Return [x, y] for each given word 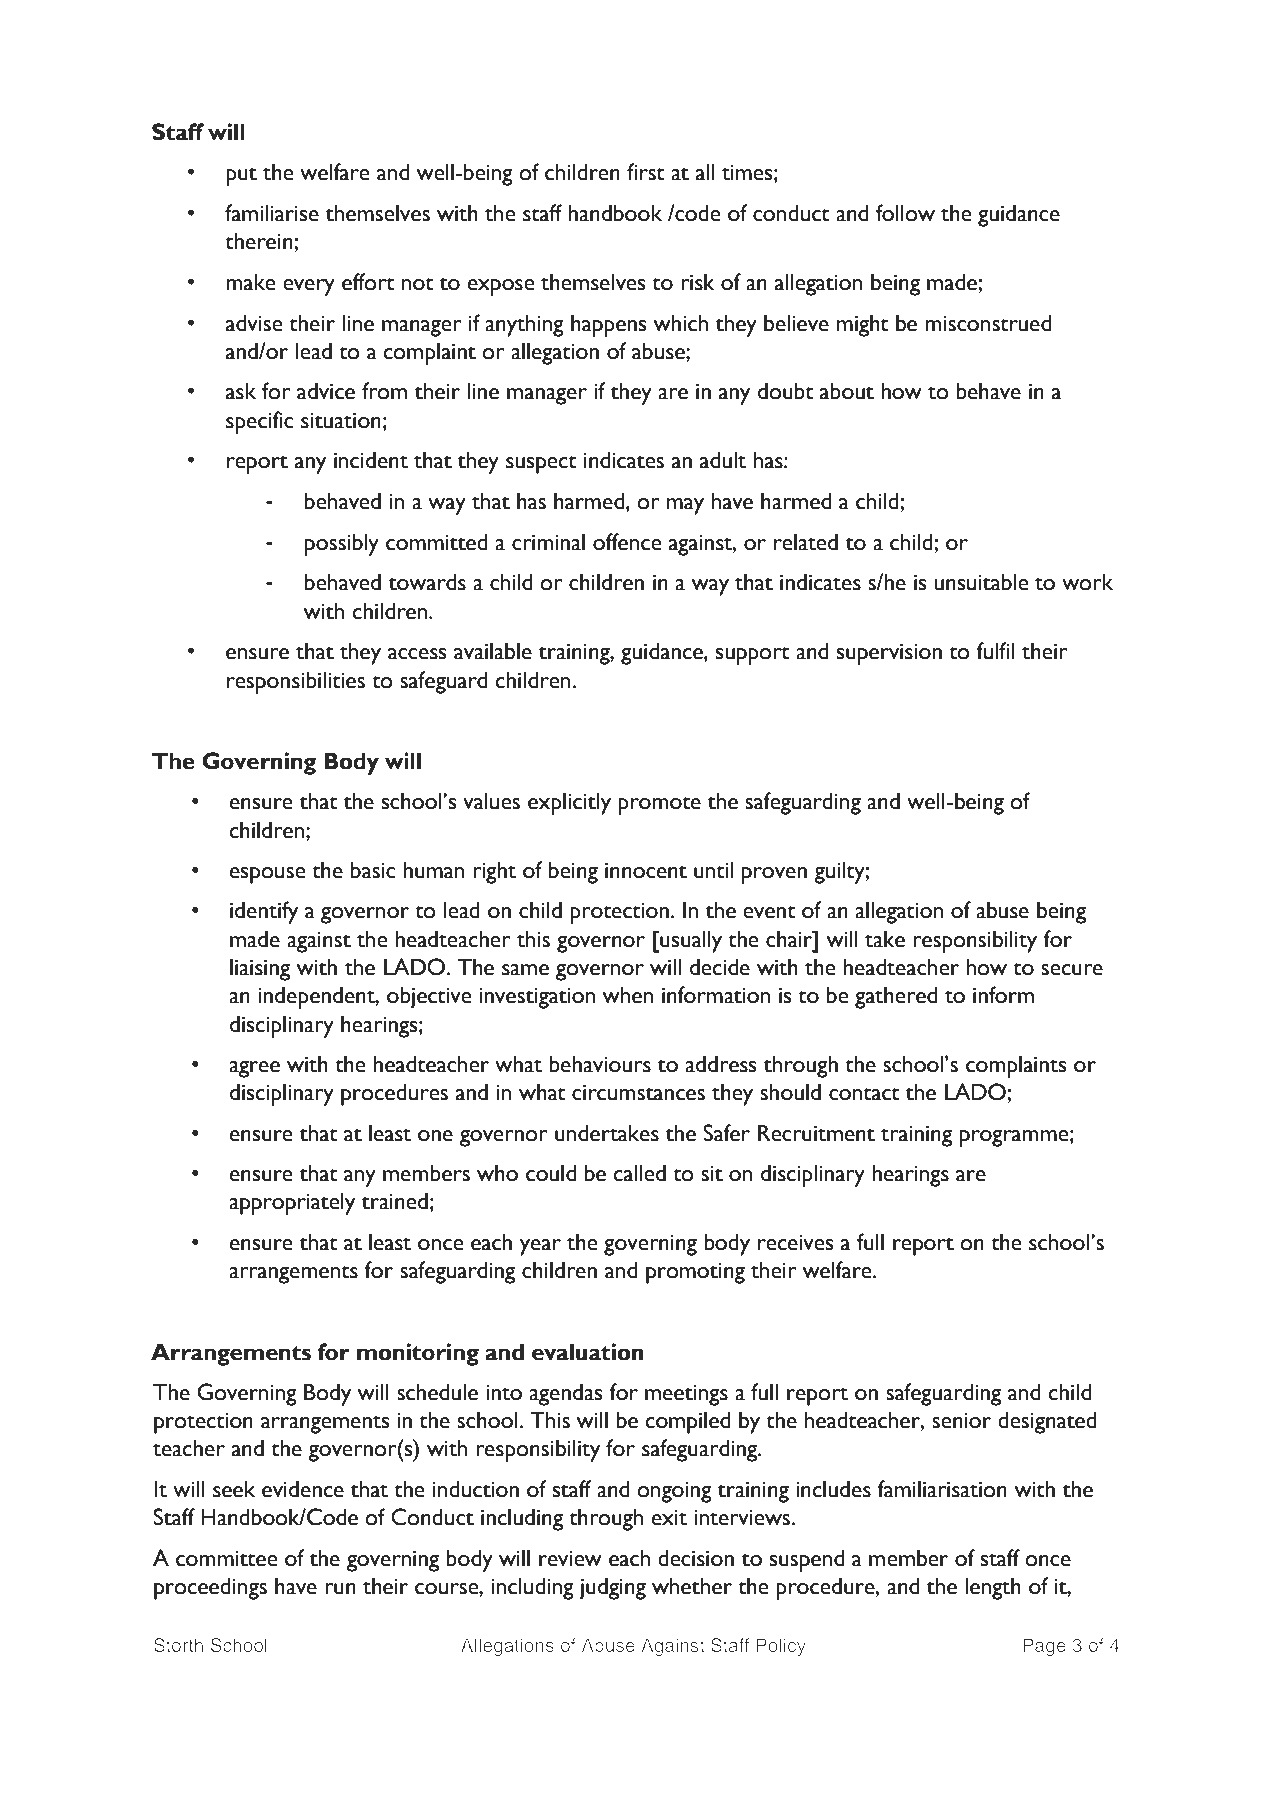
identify [264, 912]
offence [627, 542]
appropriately [292, 1204]
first [646, 172]
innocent [646, 871]
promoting [695, 1273]
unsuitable [981, 582]
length [993, 1589]
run [340, 1589]
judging [613, 1589]
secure [1072, 970]
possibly [342, 545]
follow [905, 213]
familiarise [272, 213]
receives [796, 1243]
